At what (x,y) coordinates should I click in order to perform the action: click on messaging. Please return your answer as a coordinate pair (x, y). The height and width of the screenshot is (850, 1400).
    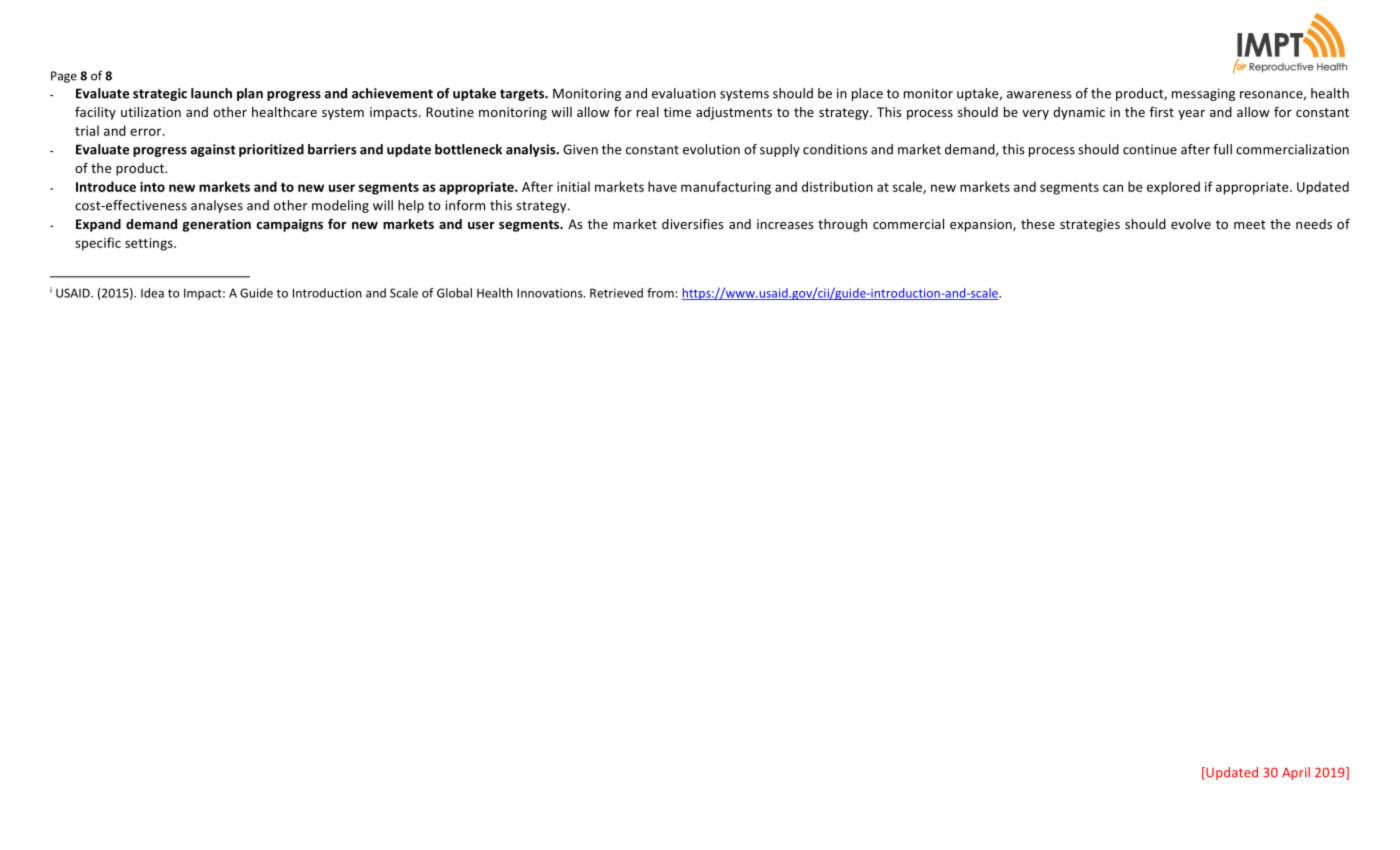
    Looking at the image, I should click on (1203, 94).
